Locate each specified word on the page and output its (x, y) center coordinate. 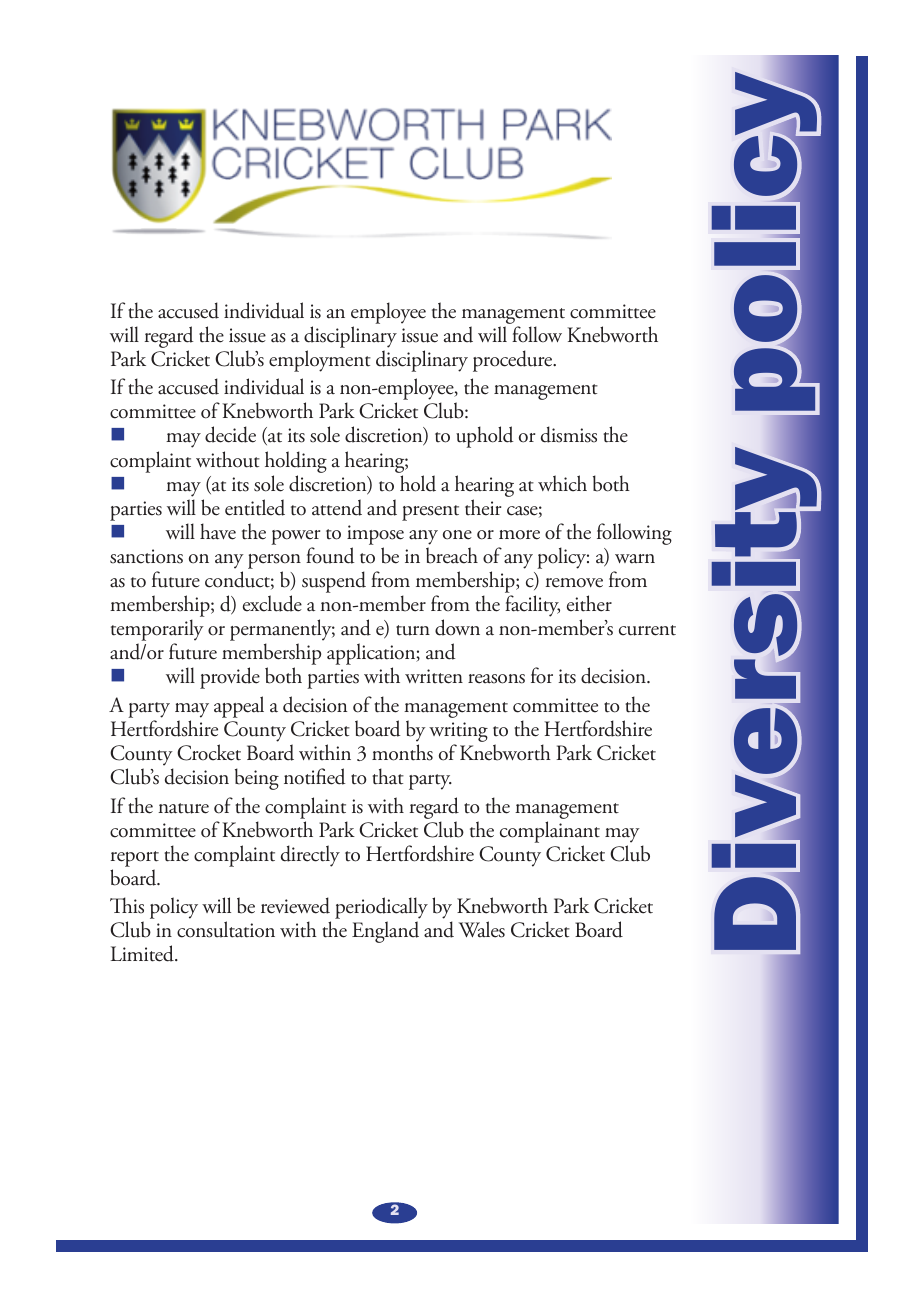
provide (230, 678)
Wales (482, 929)
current (647, 630)
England (385, 932)
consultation (226, 929)
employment (320, 361)
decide (230, 434)
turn (413, 630)
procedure (514, 361)
